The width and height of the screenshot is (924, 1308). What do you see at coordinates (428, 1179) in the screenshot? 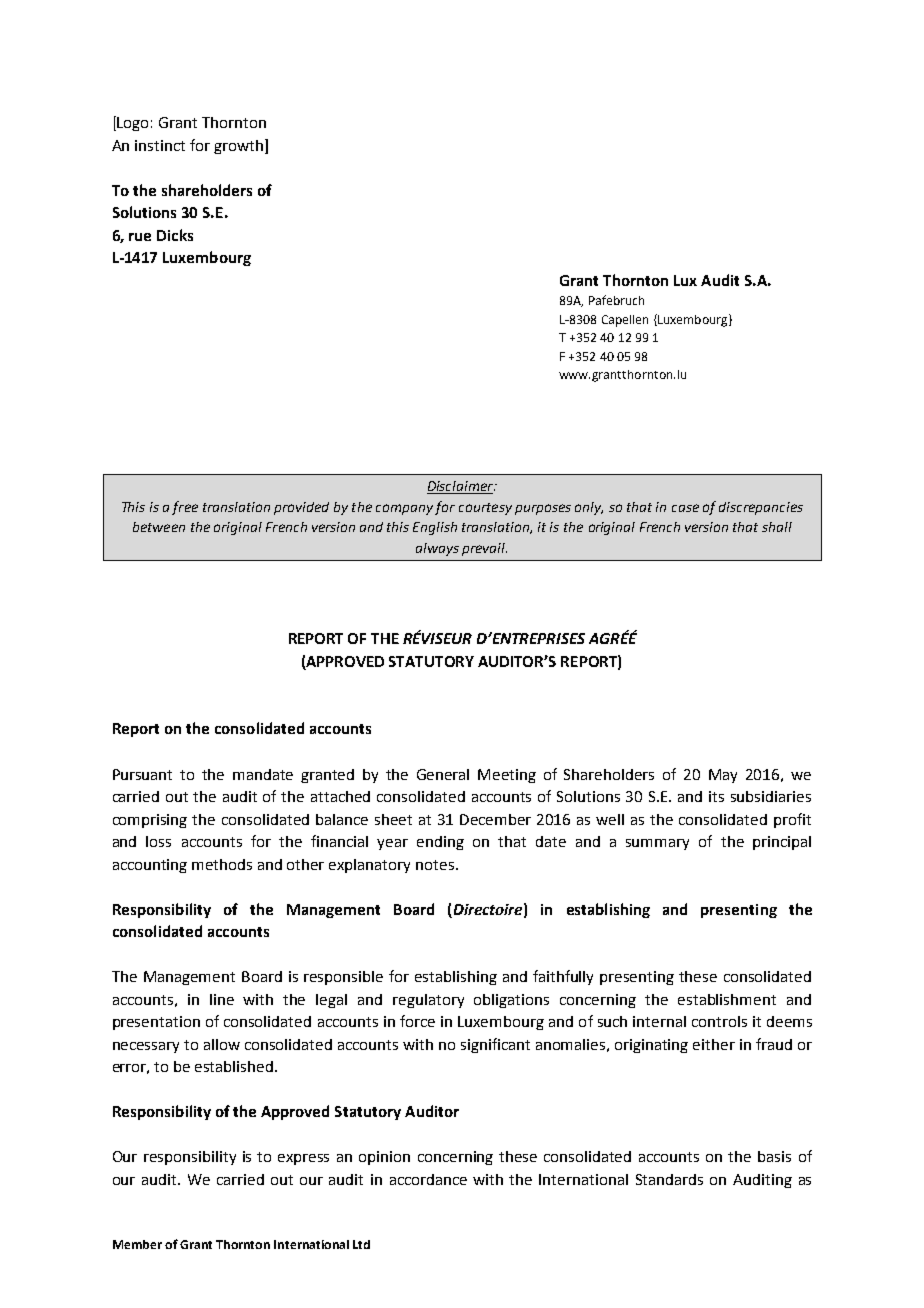
I see `accordance` at bounding box center [428, 1179].
